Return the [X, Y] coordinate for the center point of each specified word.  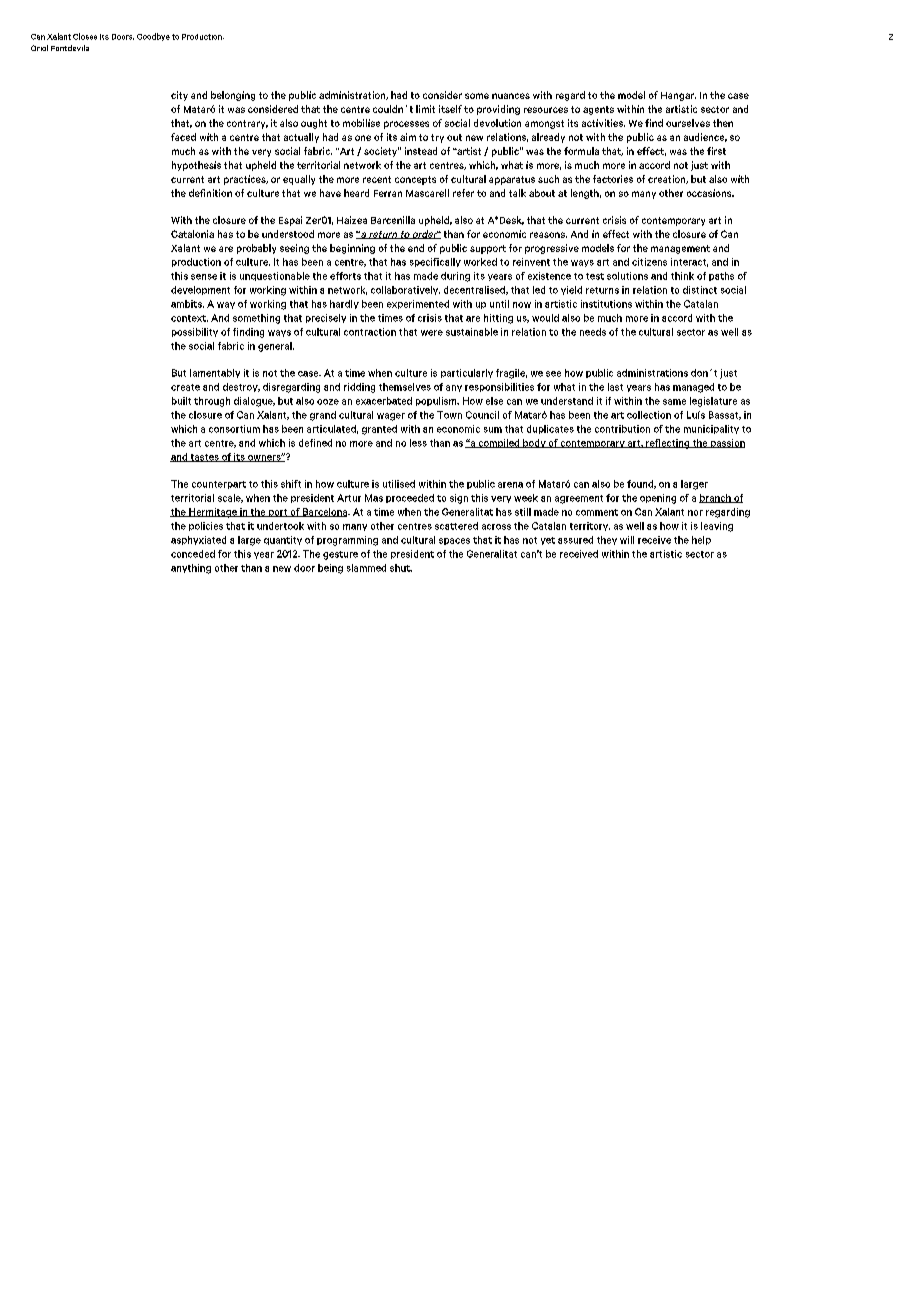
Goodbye [153, 37]
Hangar [678, 96]
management [680, 249]
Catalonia [192, 234]
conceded [193, 554]
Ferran [388, 193]
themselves [405, 387]
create [185, 387]
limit [425, 109]
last [615, 387]
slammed [366, 568]
